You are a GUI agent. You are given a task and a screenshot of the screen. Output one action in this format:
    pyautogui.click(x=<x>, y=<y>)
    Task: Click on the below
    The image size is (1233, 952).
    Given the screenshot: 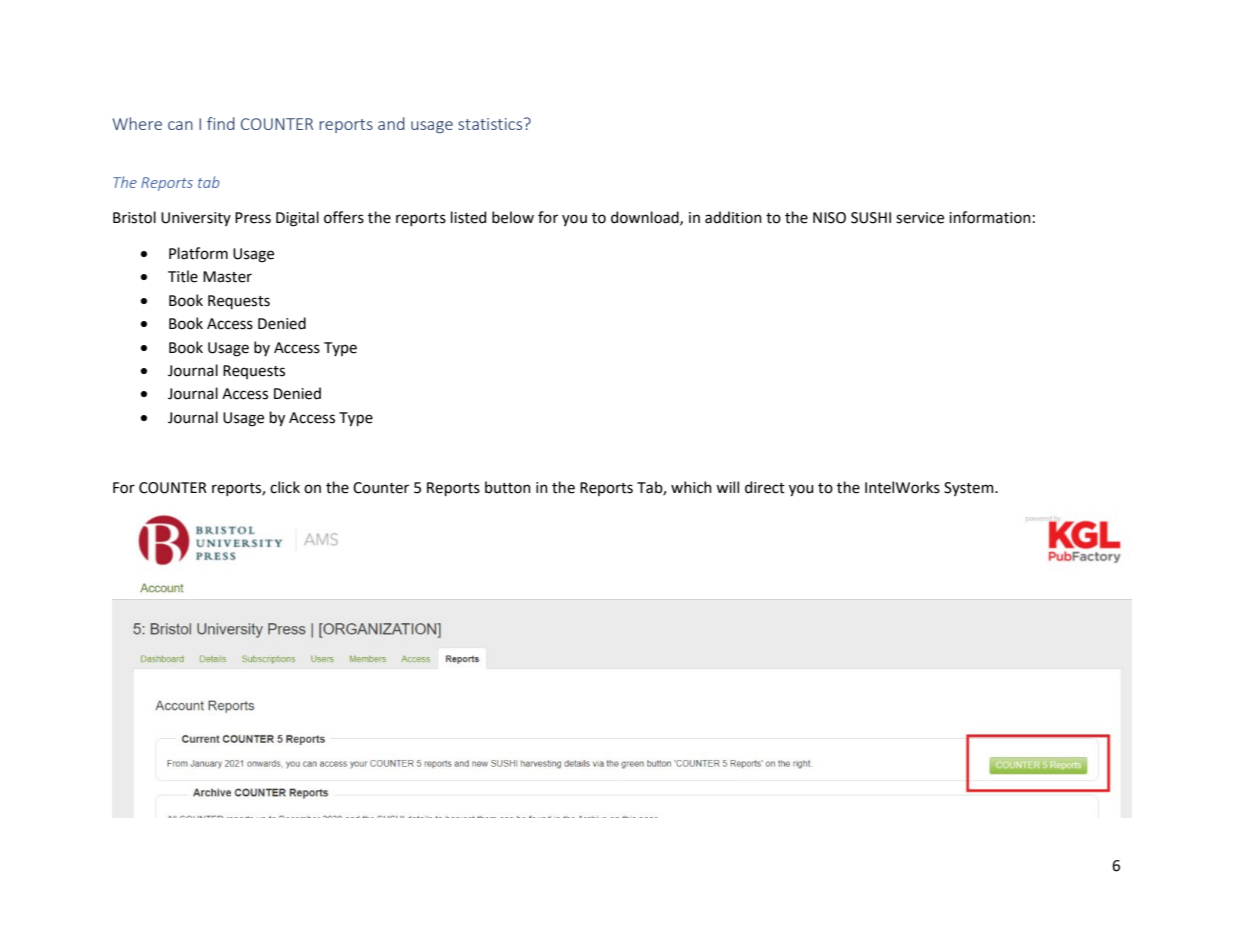 What is the action you would take?
    pyautogui.click(x=513, y=217)
